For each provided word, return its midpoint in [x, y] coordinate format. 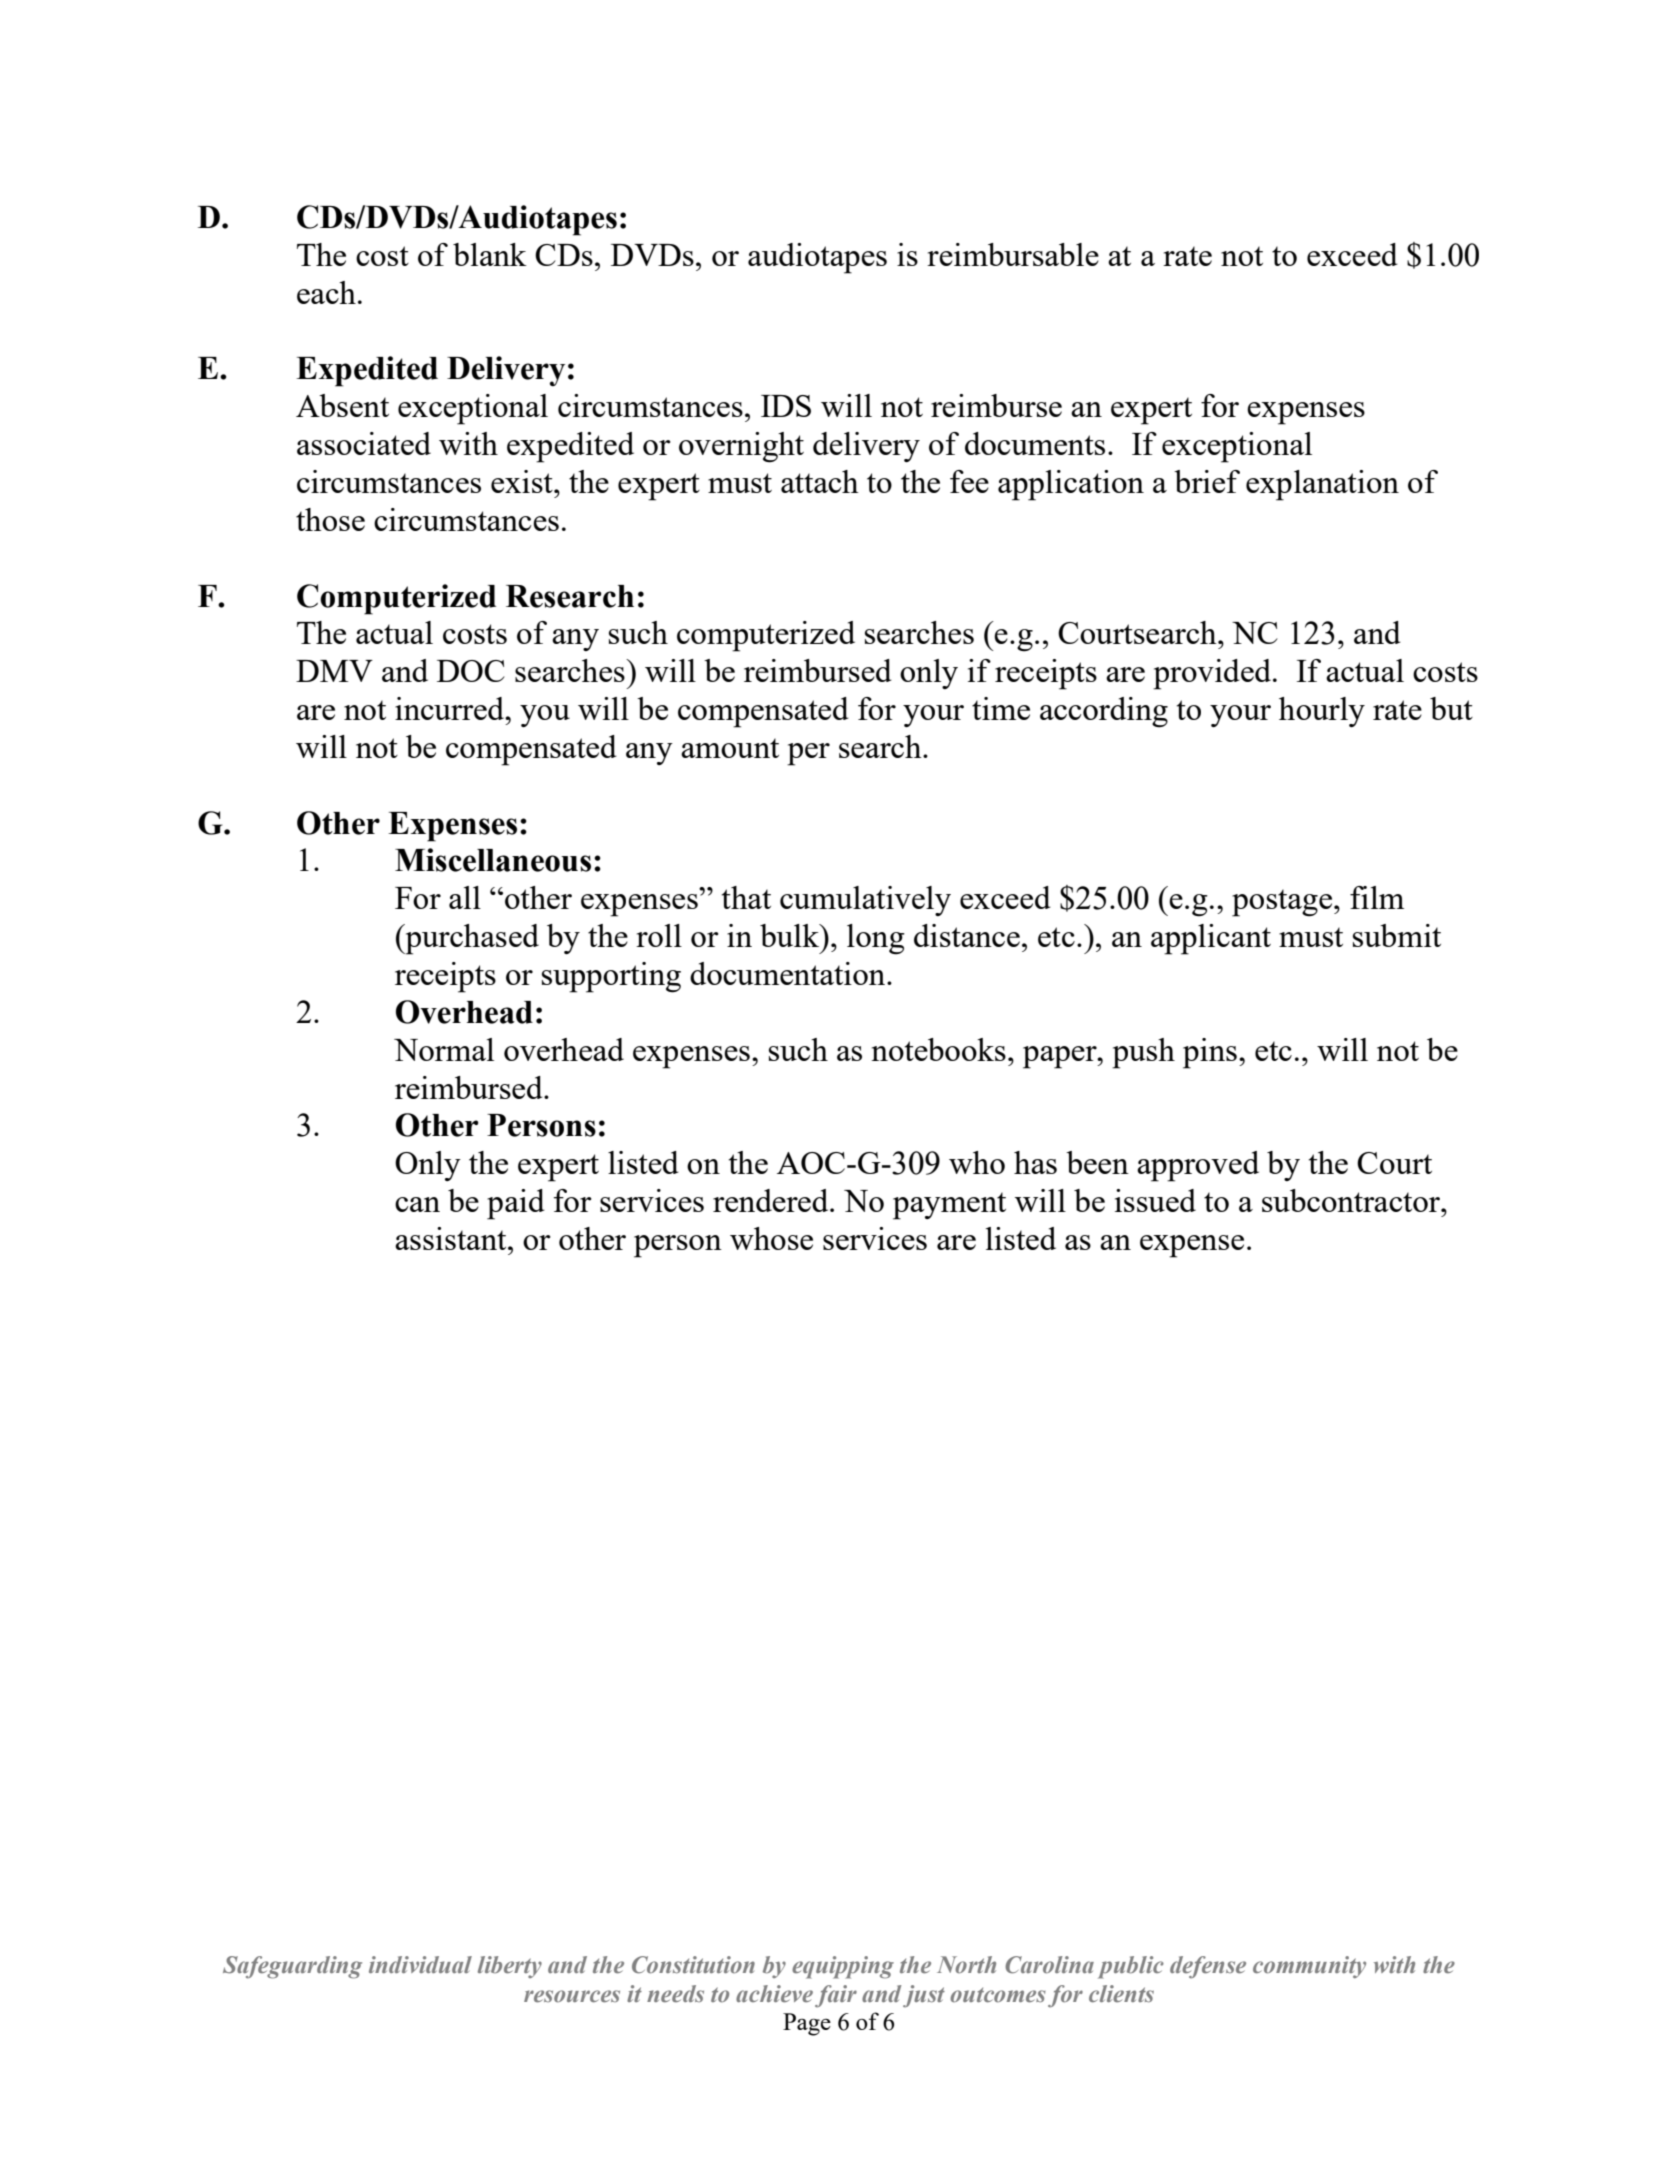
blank [490, 254]
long [876, 939]
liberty [510, 1967]
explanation [1322, 485]
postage [1283, 903]
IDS [786, 406]
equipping [843, 1967]
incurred [451, 708]
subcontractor [1352, 1200]
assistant [452, 1238]
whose [771, 1238]
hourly [1322, 712]
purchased [471, 939]
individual [420, 1964]
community [1309, 1967]
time [1001, 708]
